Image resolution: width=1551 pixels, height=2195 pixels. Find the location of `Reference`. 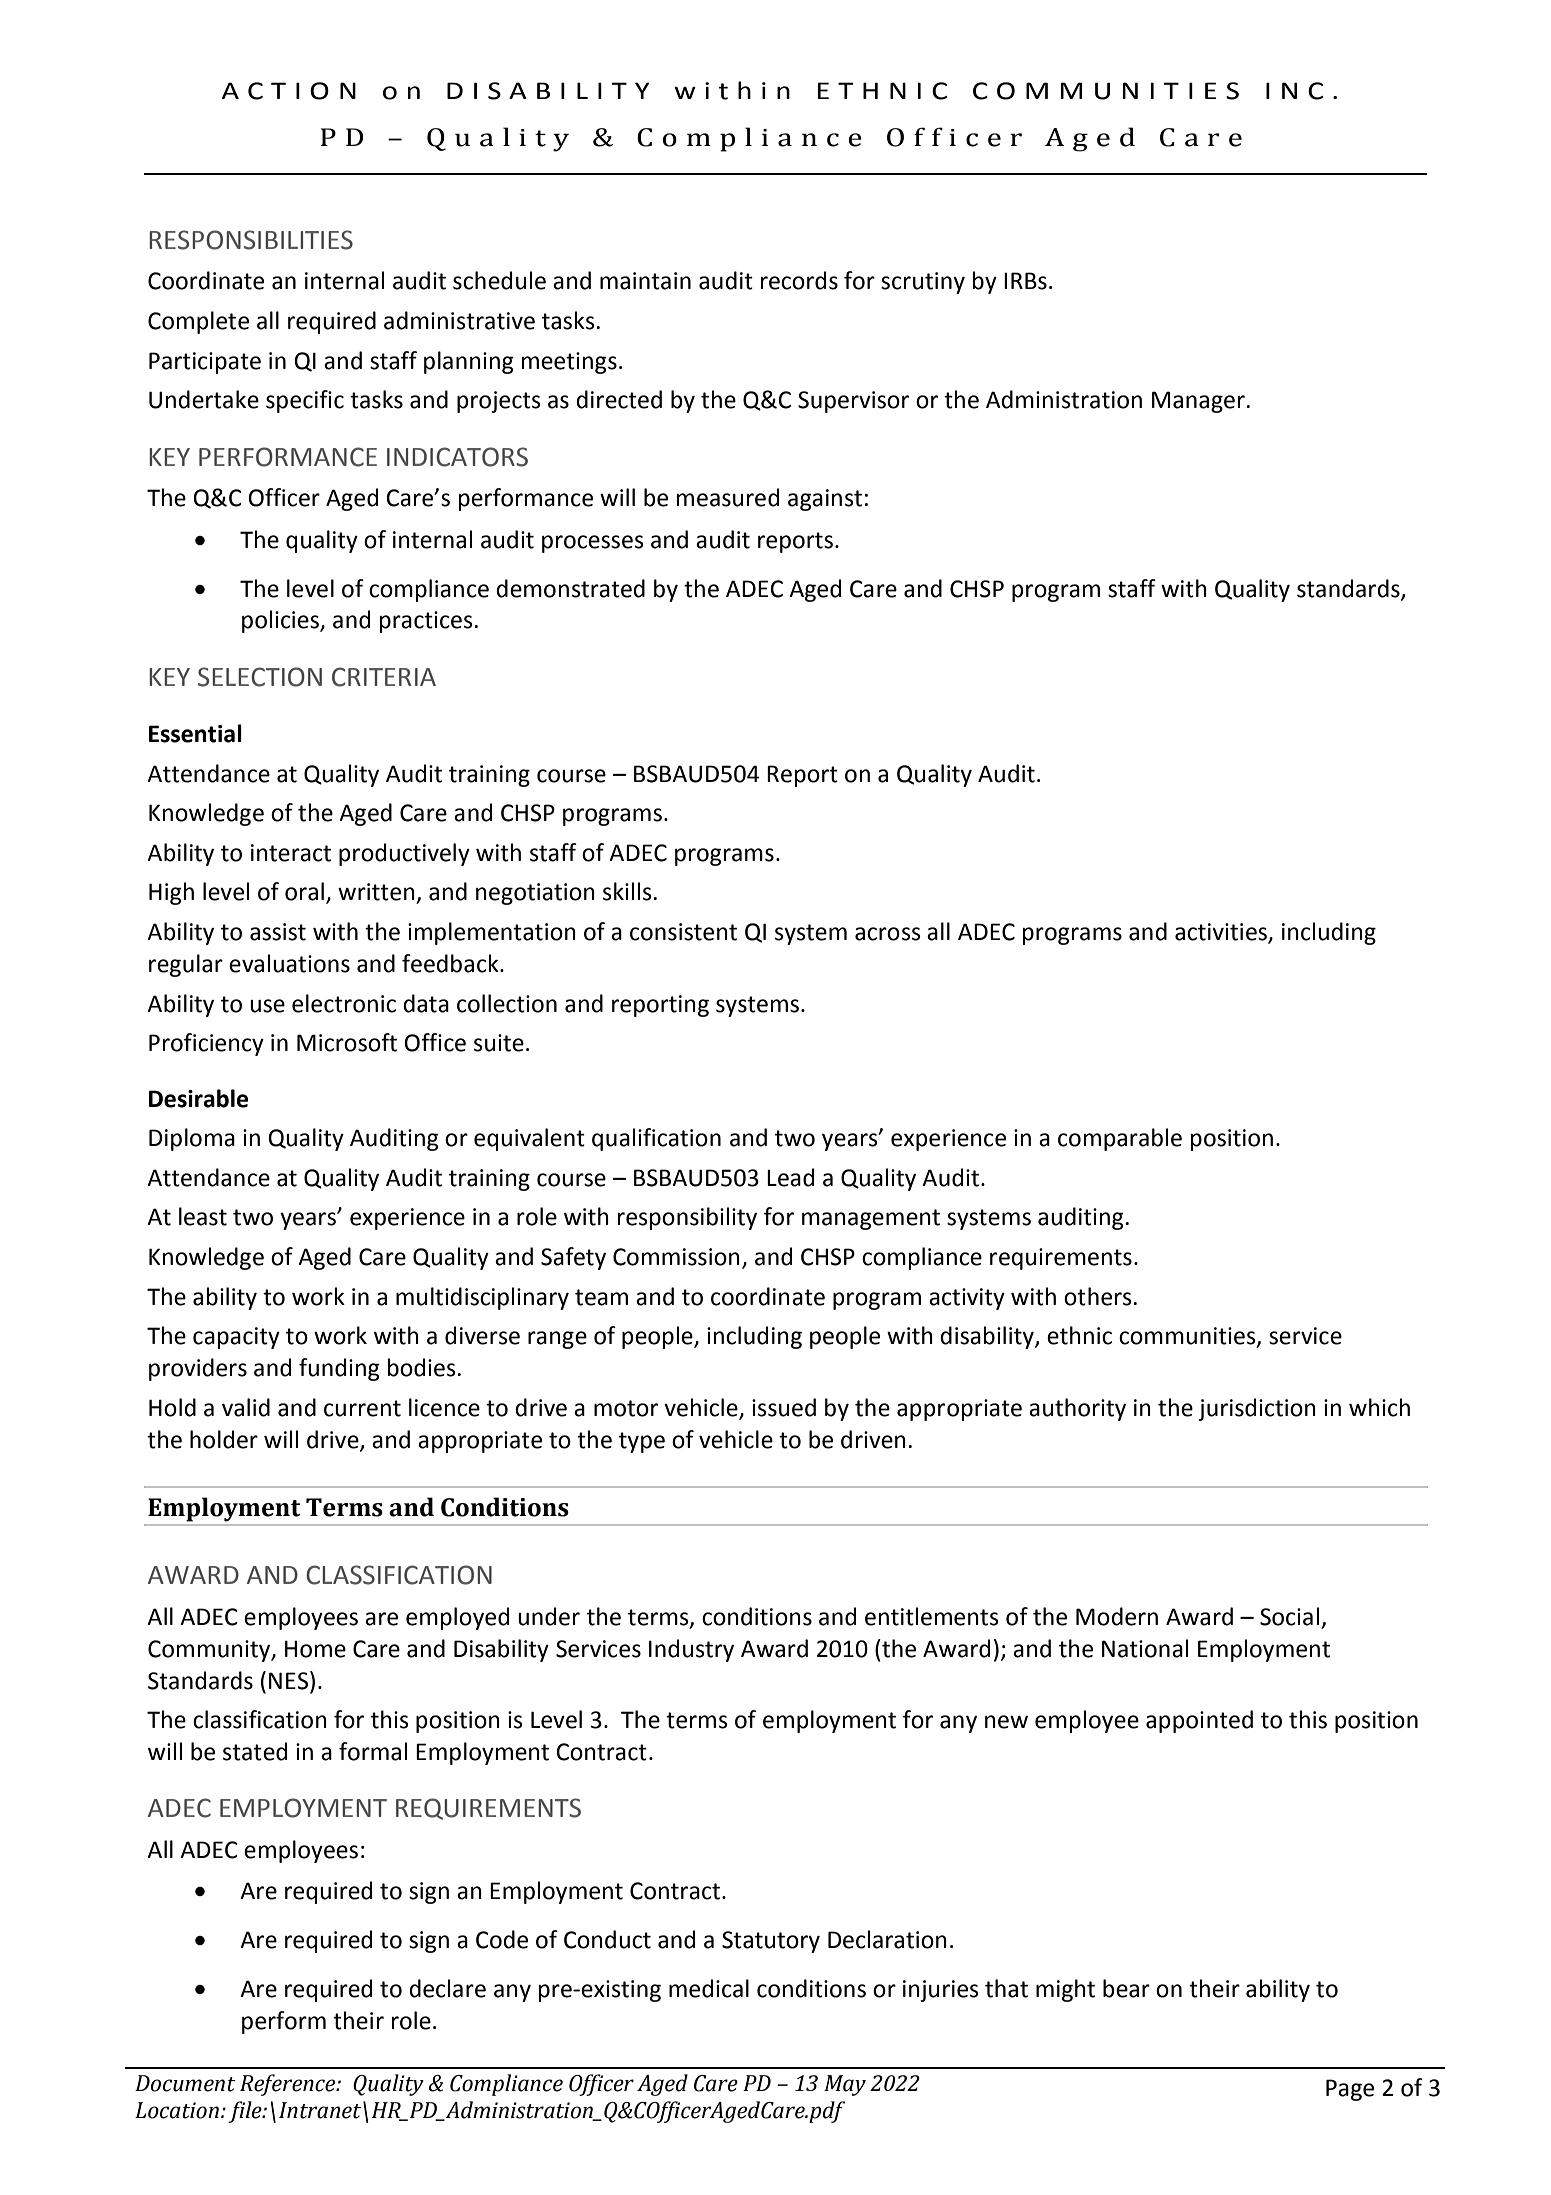

Reference is located at coordinates (289, 2085).
